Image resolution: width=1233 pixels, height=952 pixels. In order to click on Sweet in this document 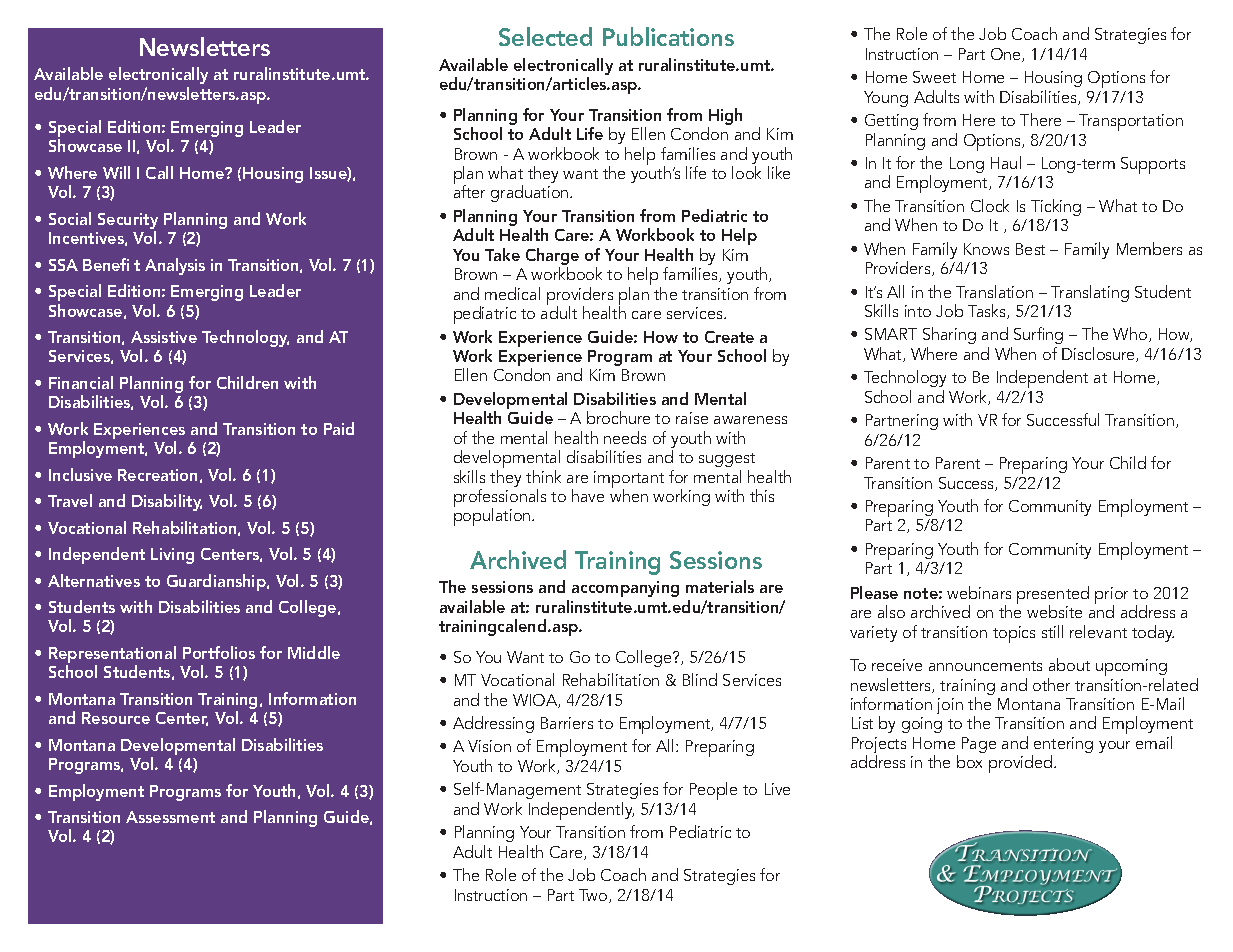, I will do `click(934, 77)`.
